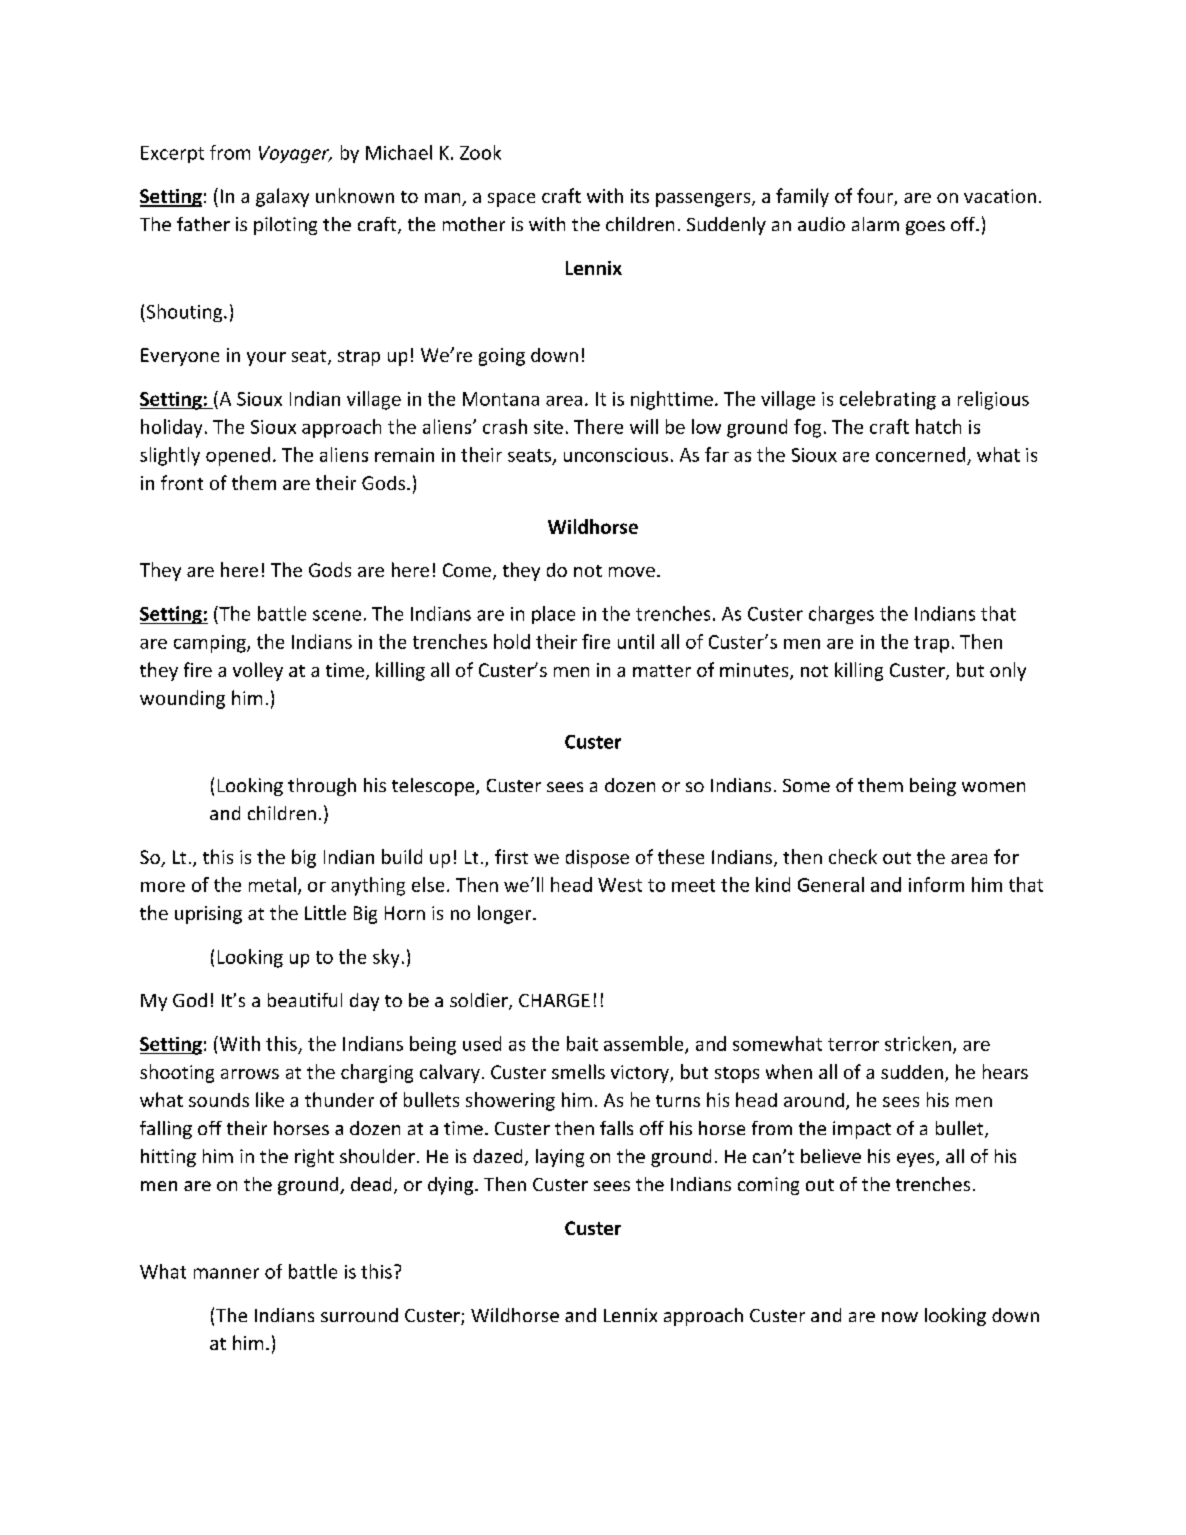 This page has width=1186, height=1535. What do you see at coordinates (211, 644) in the page?
I see `camping` at bounding box center [211, 644].
